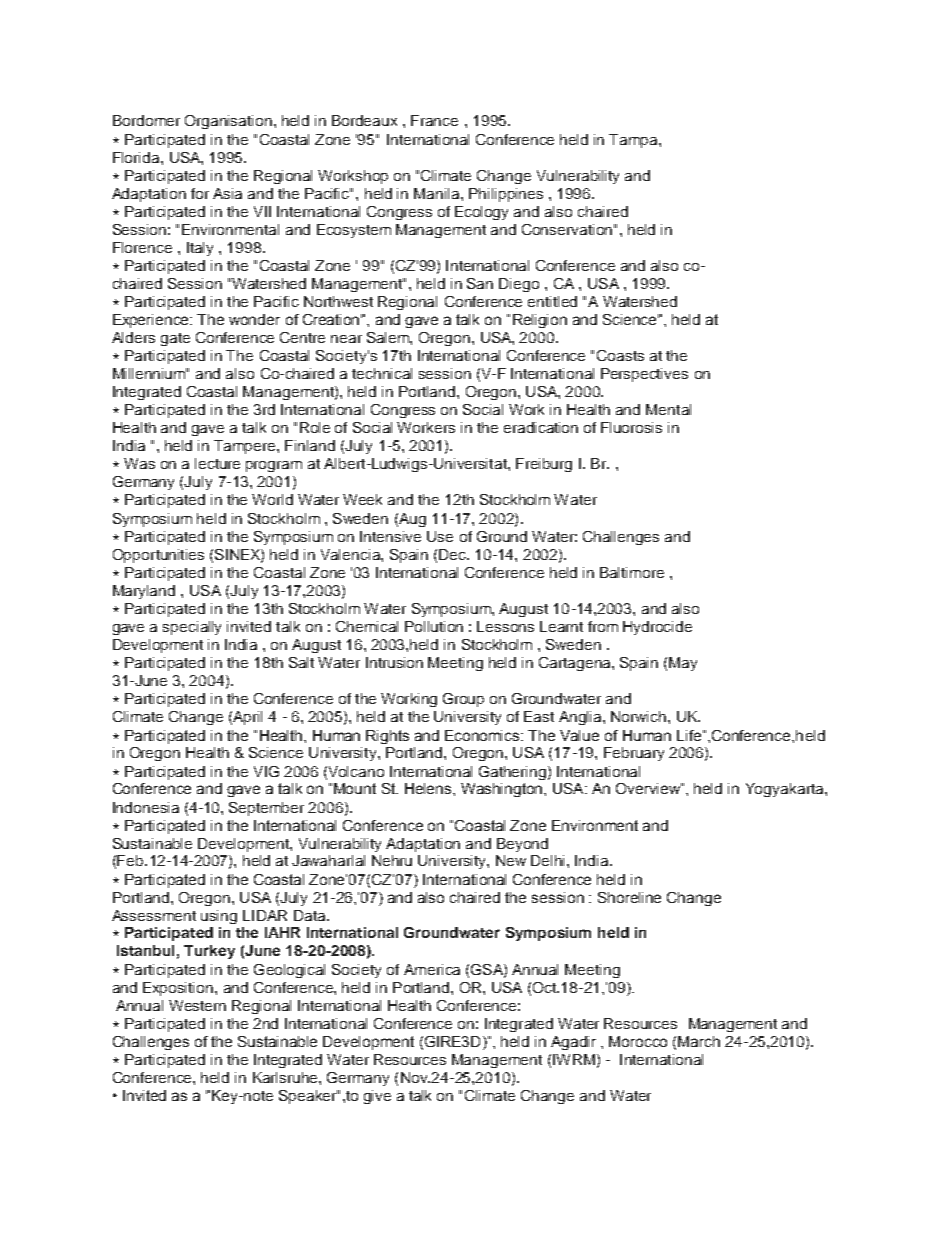 Image resolution: width=952 pixels, height=1233 pixels. I want to click on Organisation, so click(228, 122).
